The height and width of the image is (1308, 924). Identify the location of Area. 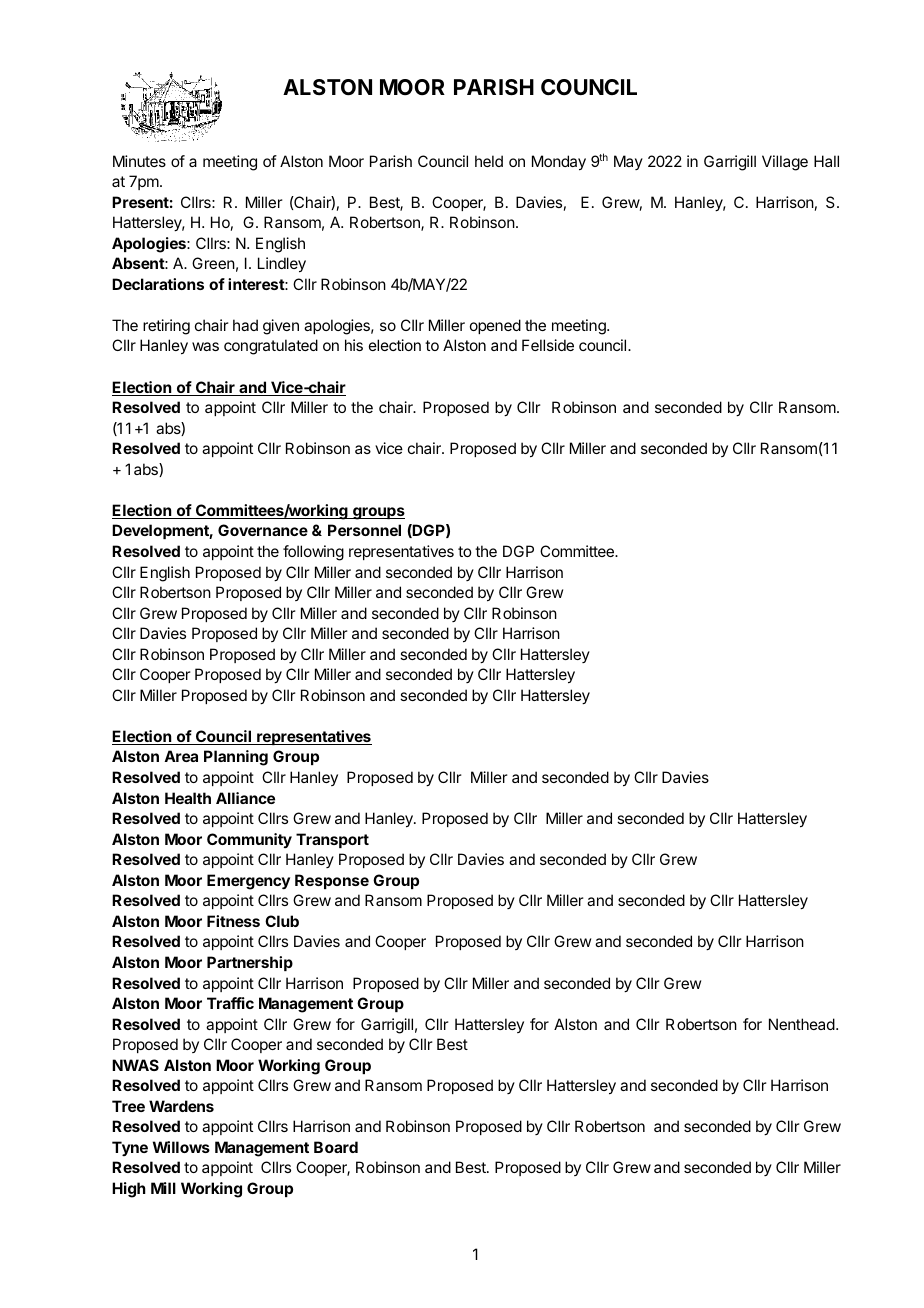
(181, 756).
